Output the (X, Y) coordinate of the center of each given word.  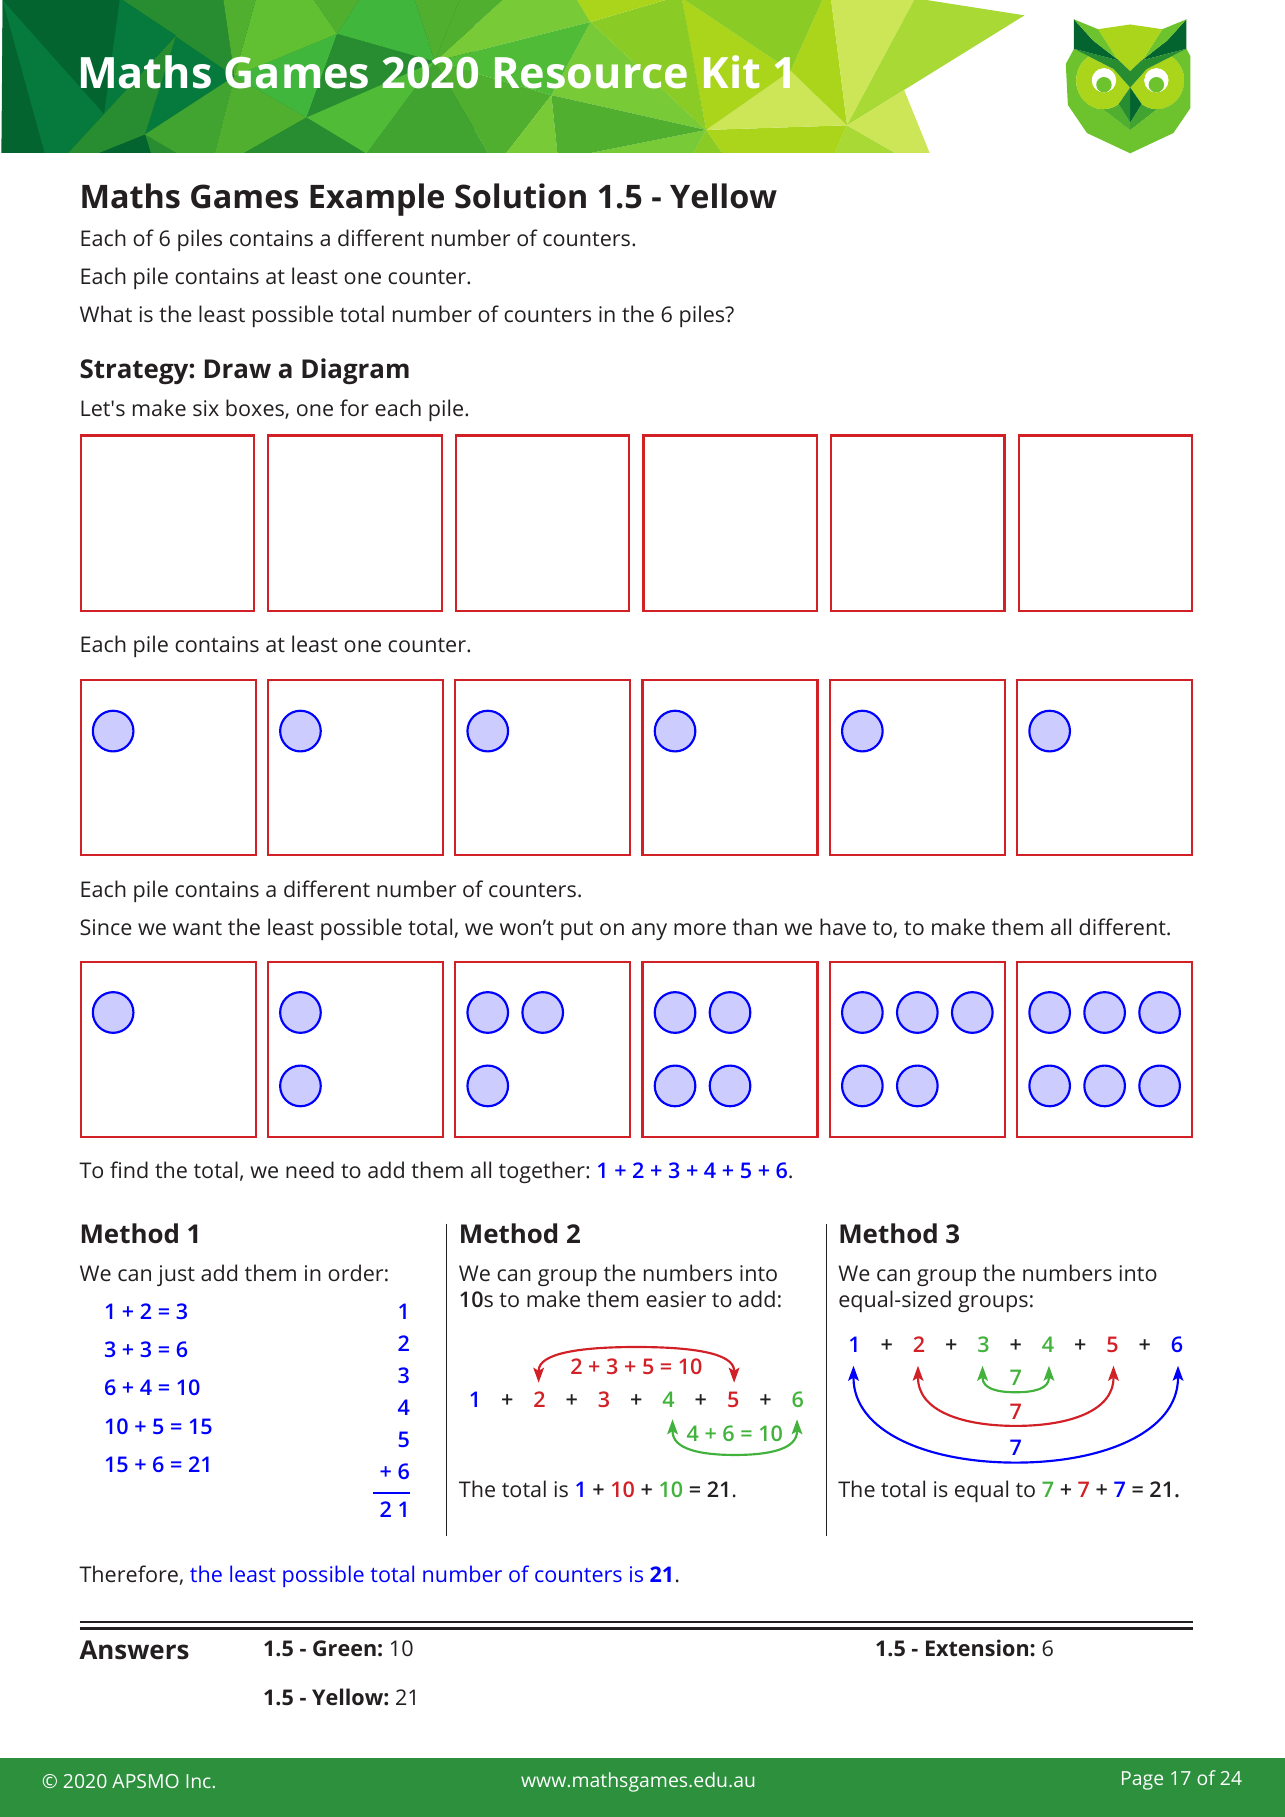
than (755, 926)
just (176, 1275)
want (197, 928)
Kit (731, 72)
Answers (134, 1650)
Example (377, 199)
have (843, 926)
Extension (978, 1647)
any (649, 931)
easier (676, 1299)
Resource (591, 73)
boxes (256, 409)
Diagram (355, 371)
